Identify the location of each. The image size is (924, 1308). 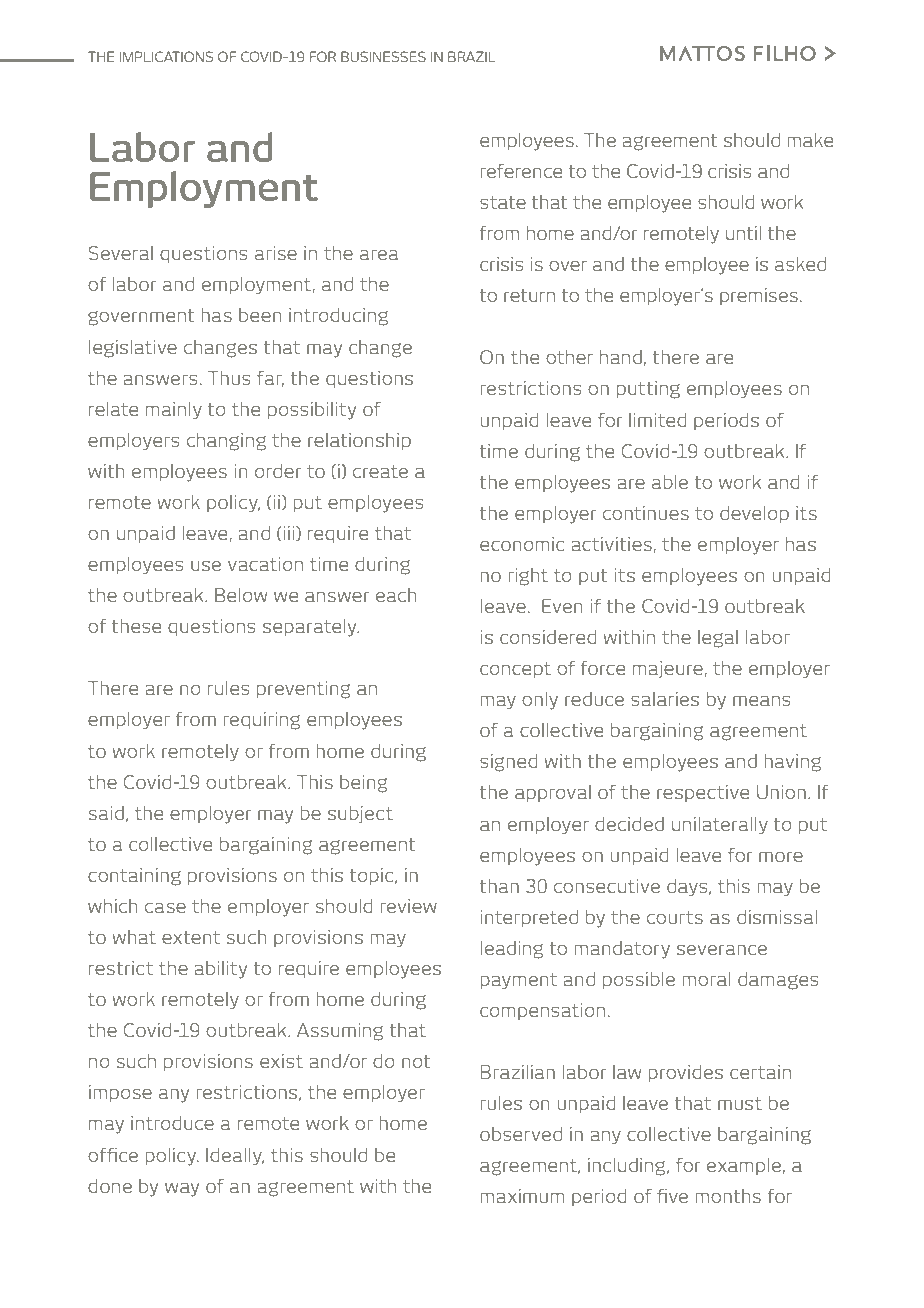
(396, 595).
